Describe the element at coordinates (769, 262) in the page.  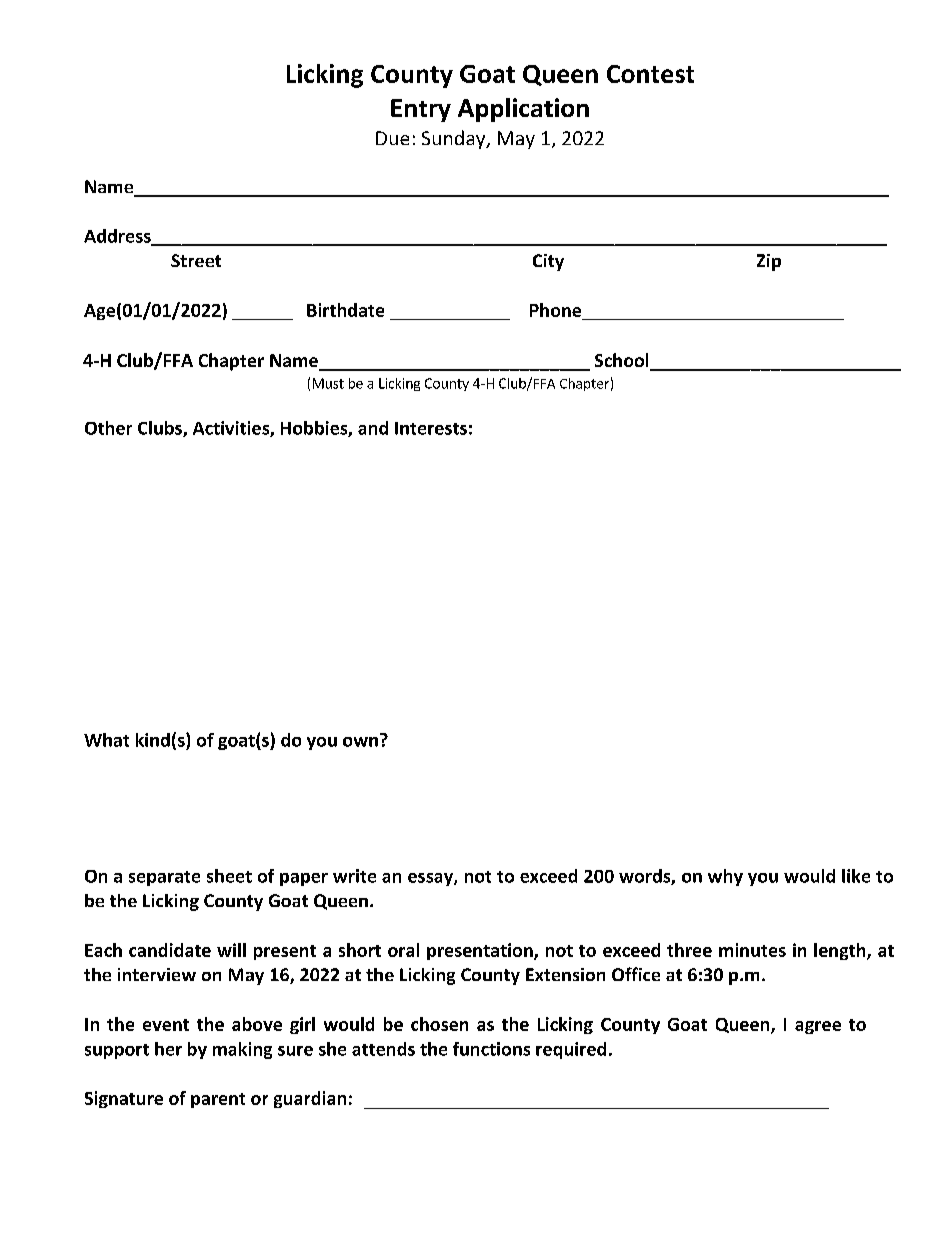
I see `Zip` at that location.
